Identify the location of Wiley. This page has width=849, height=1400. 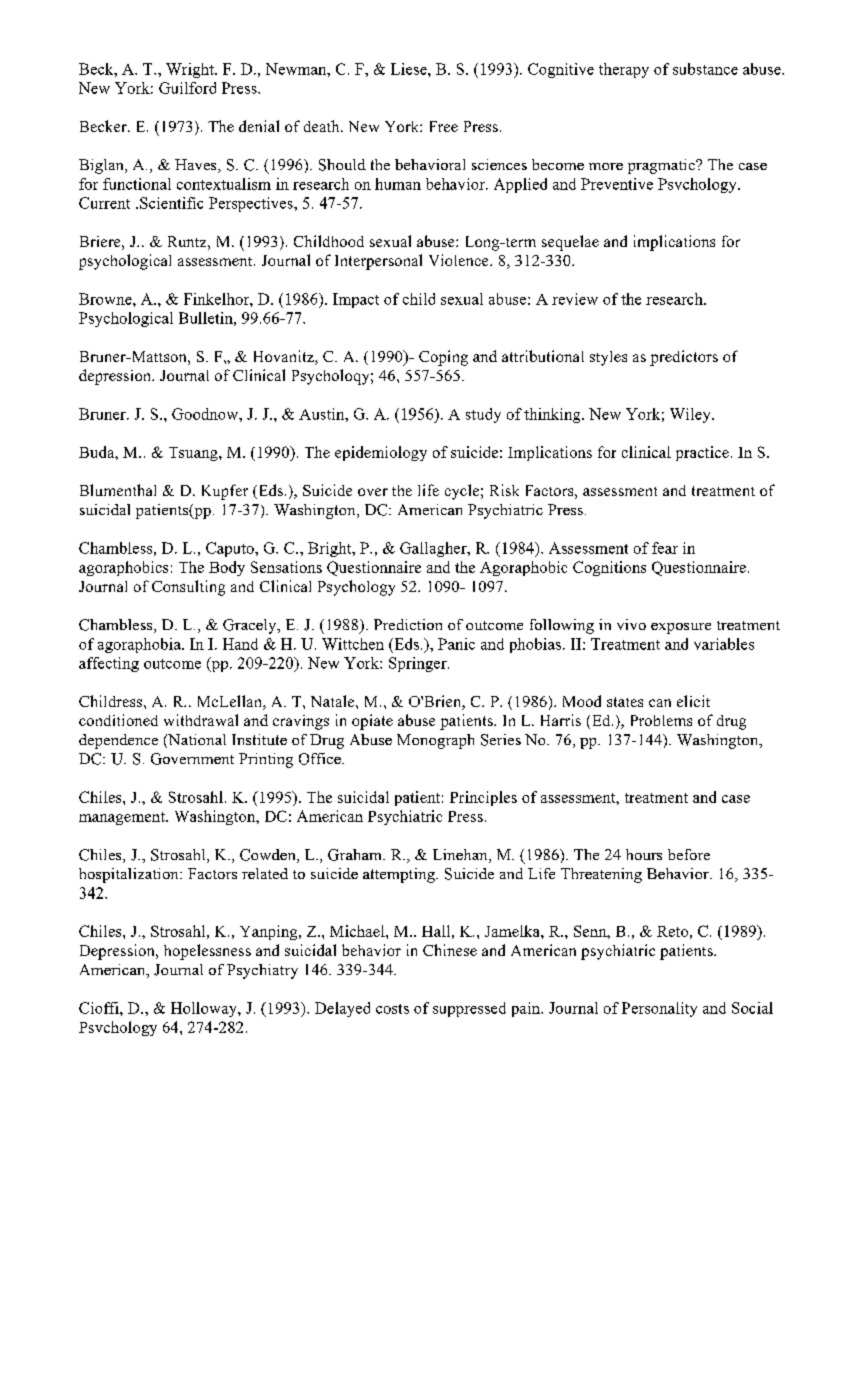
(691, 415).
